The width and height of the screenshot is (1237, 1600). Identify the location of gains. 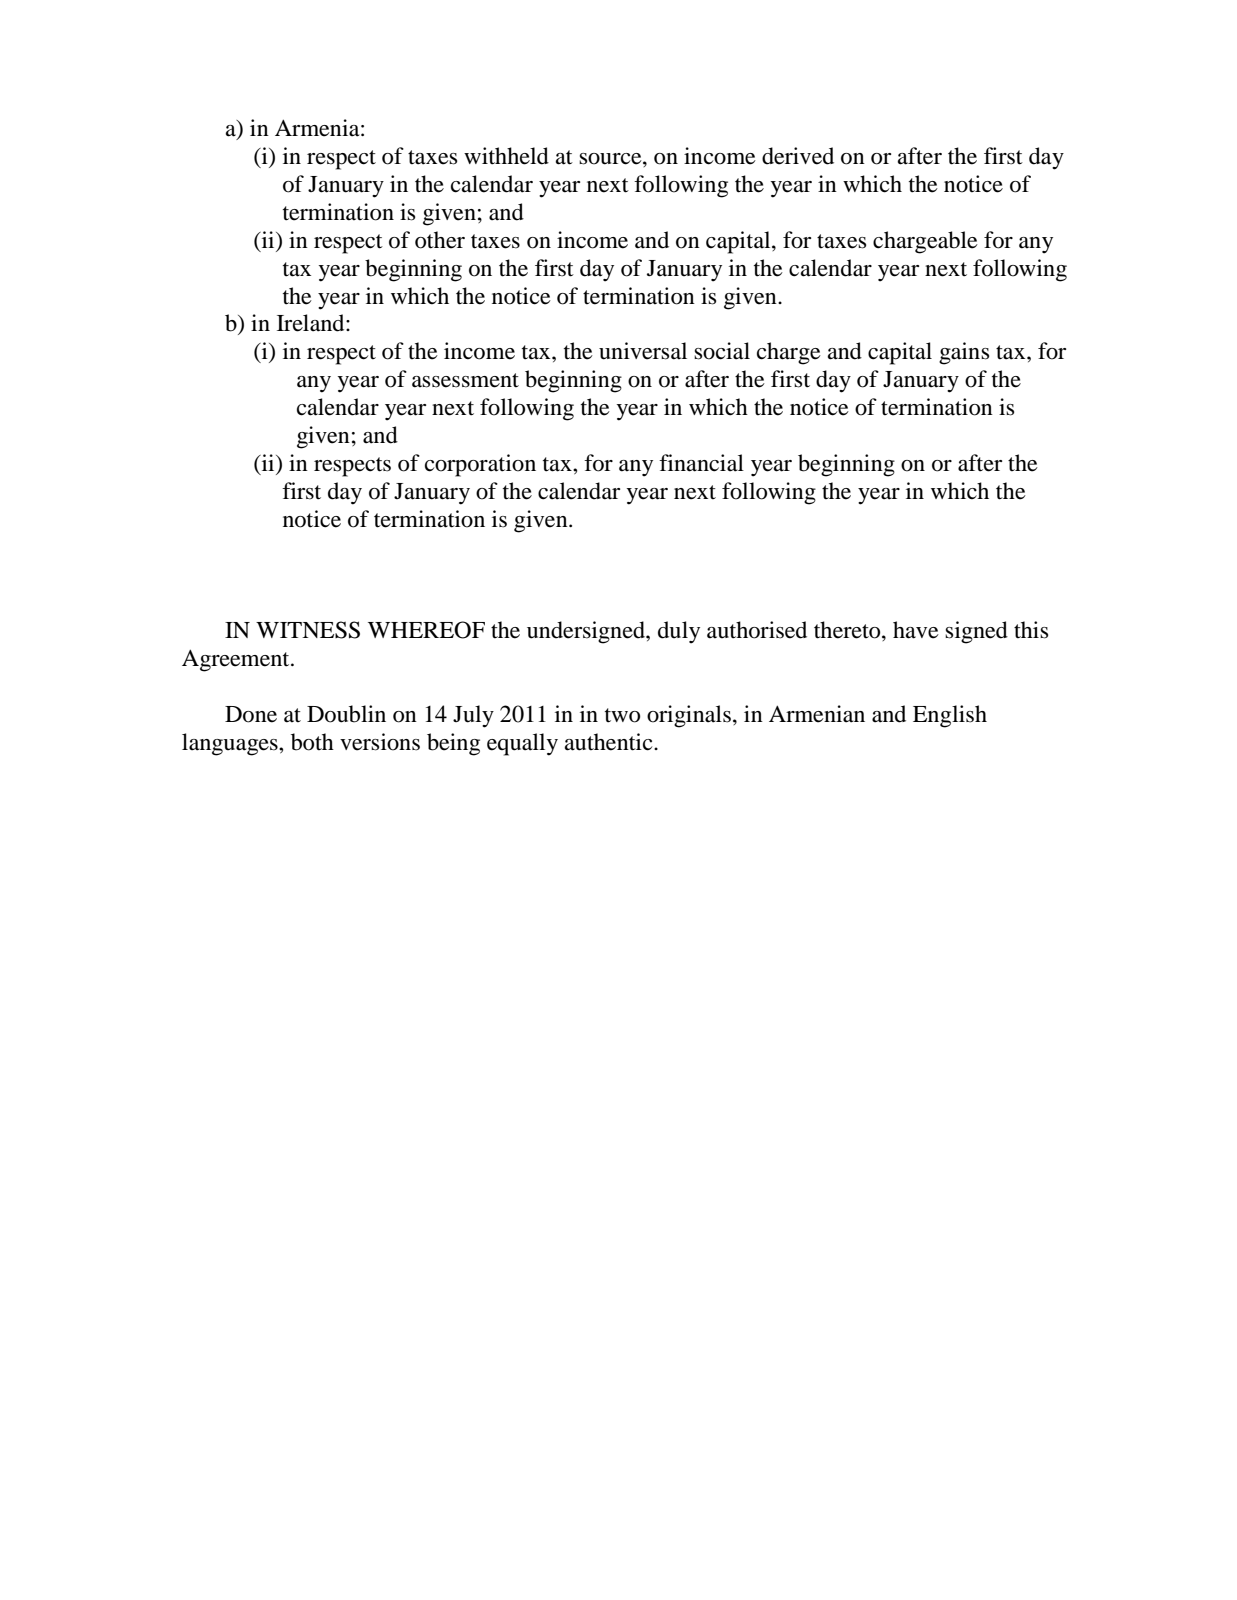
(964, 353).
